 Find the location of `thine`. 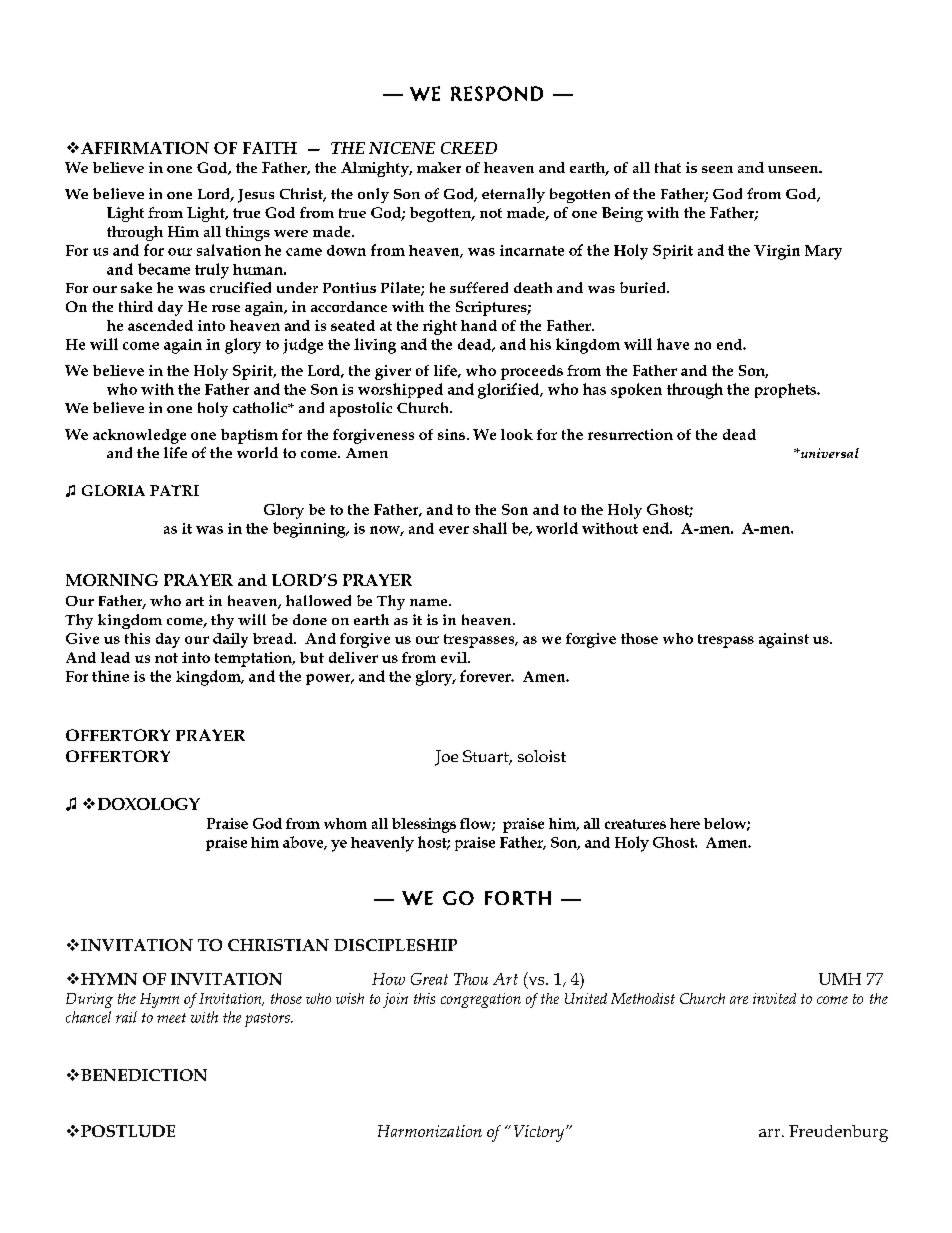

thine is located at coordinates (110, 676).
